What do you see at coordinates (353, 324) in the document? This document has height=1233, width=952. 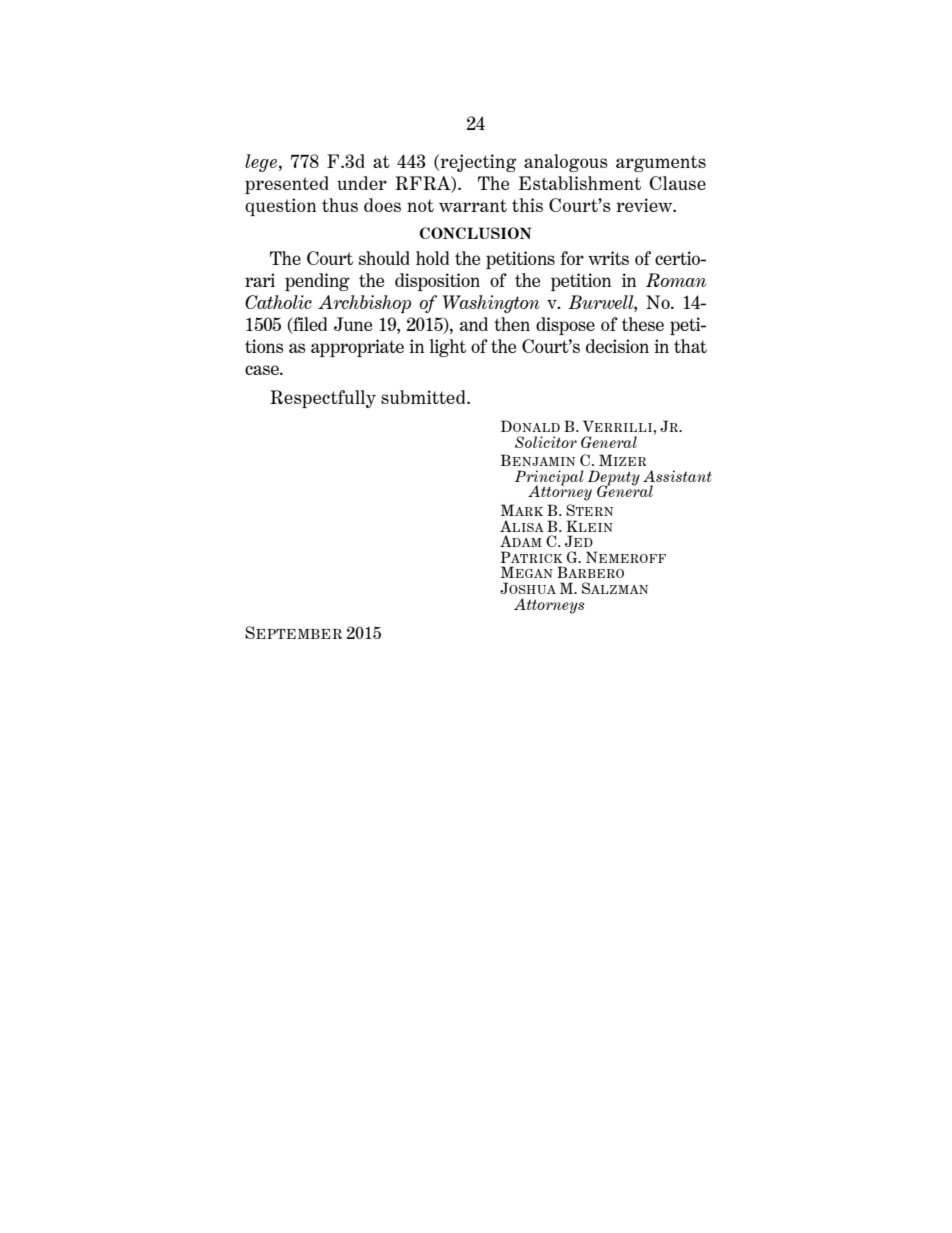 I see `June` at bounding box center [353, 324].
